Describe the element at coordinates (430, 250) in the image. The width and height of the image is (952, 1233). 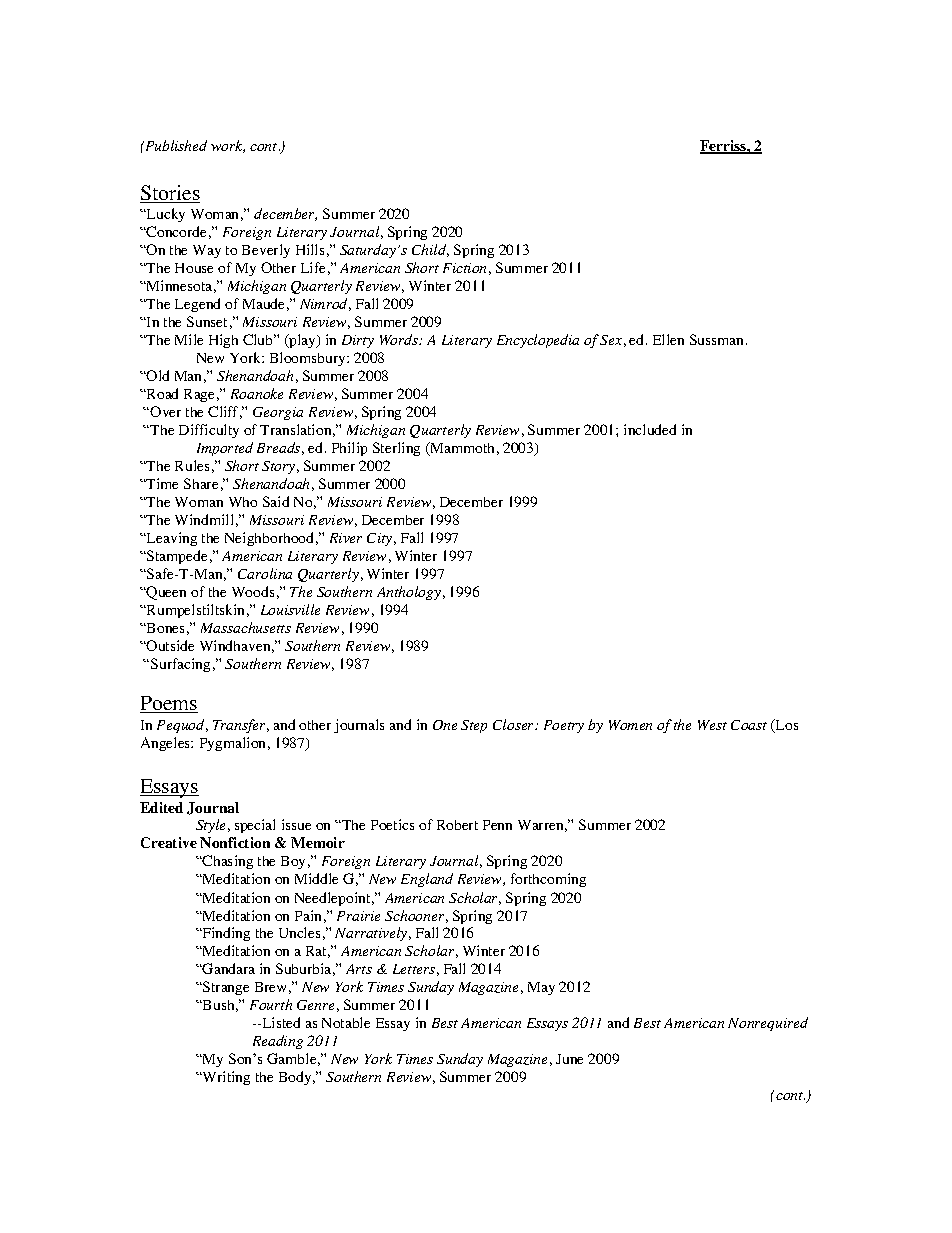
I see `Child` at that location.
